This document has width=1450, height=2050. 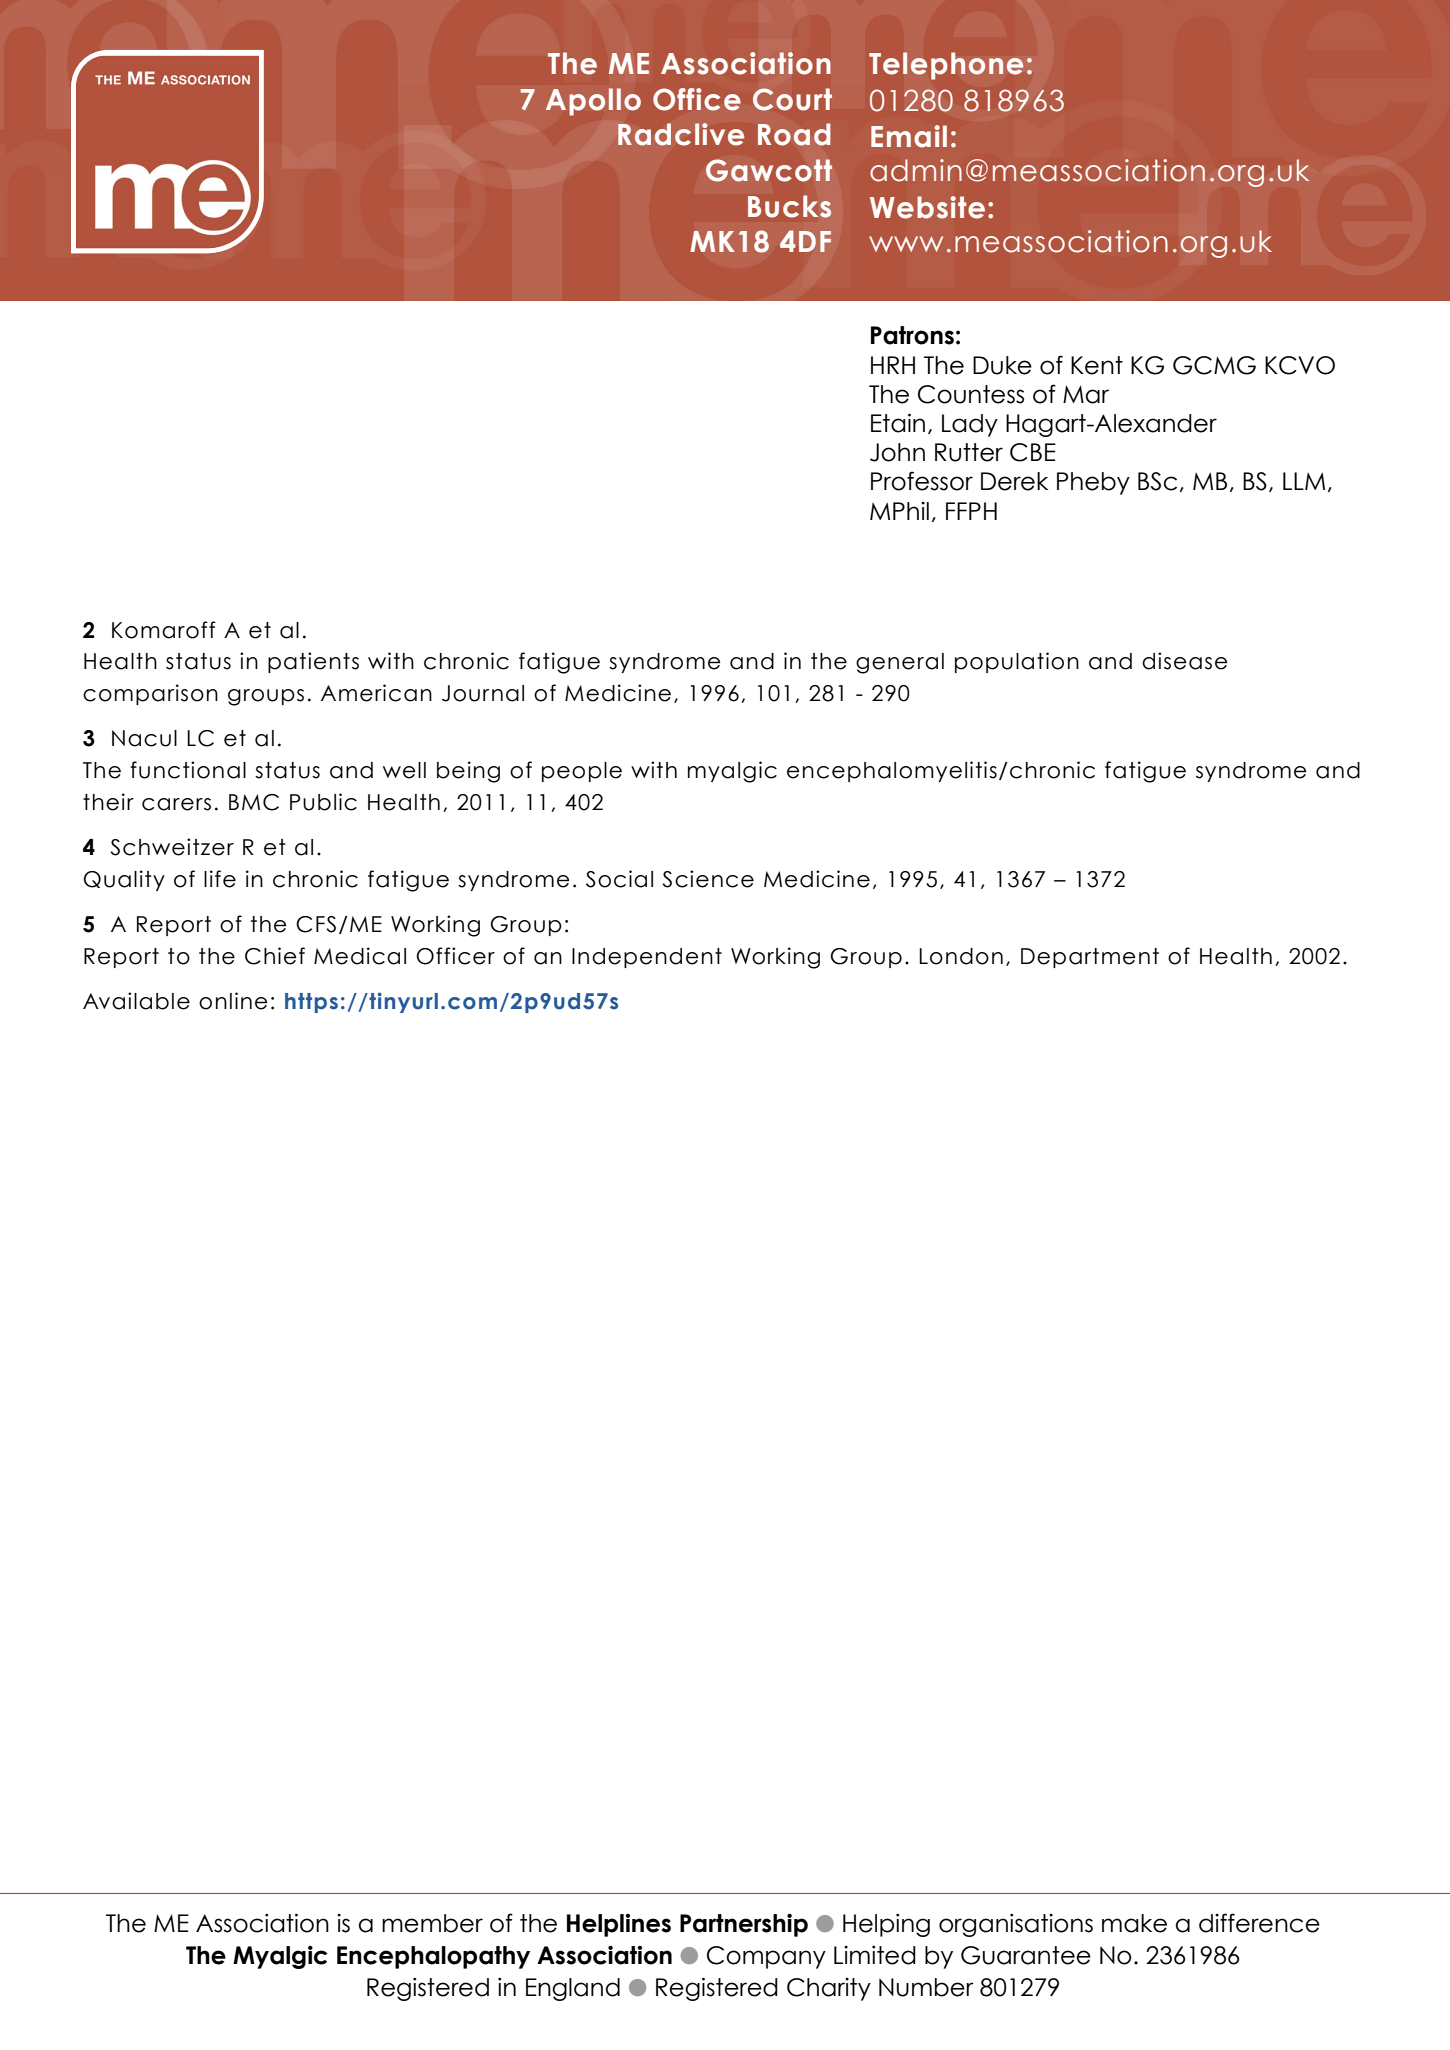 I want to click on Department, so click(x=1090, y=958).
